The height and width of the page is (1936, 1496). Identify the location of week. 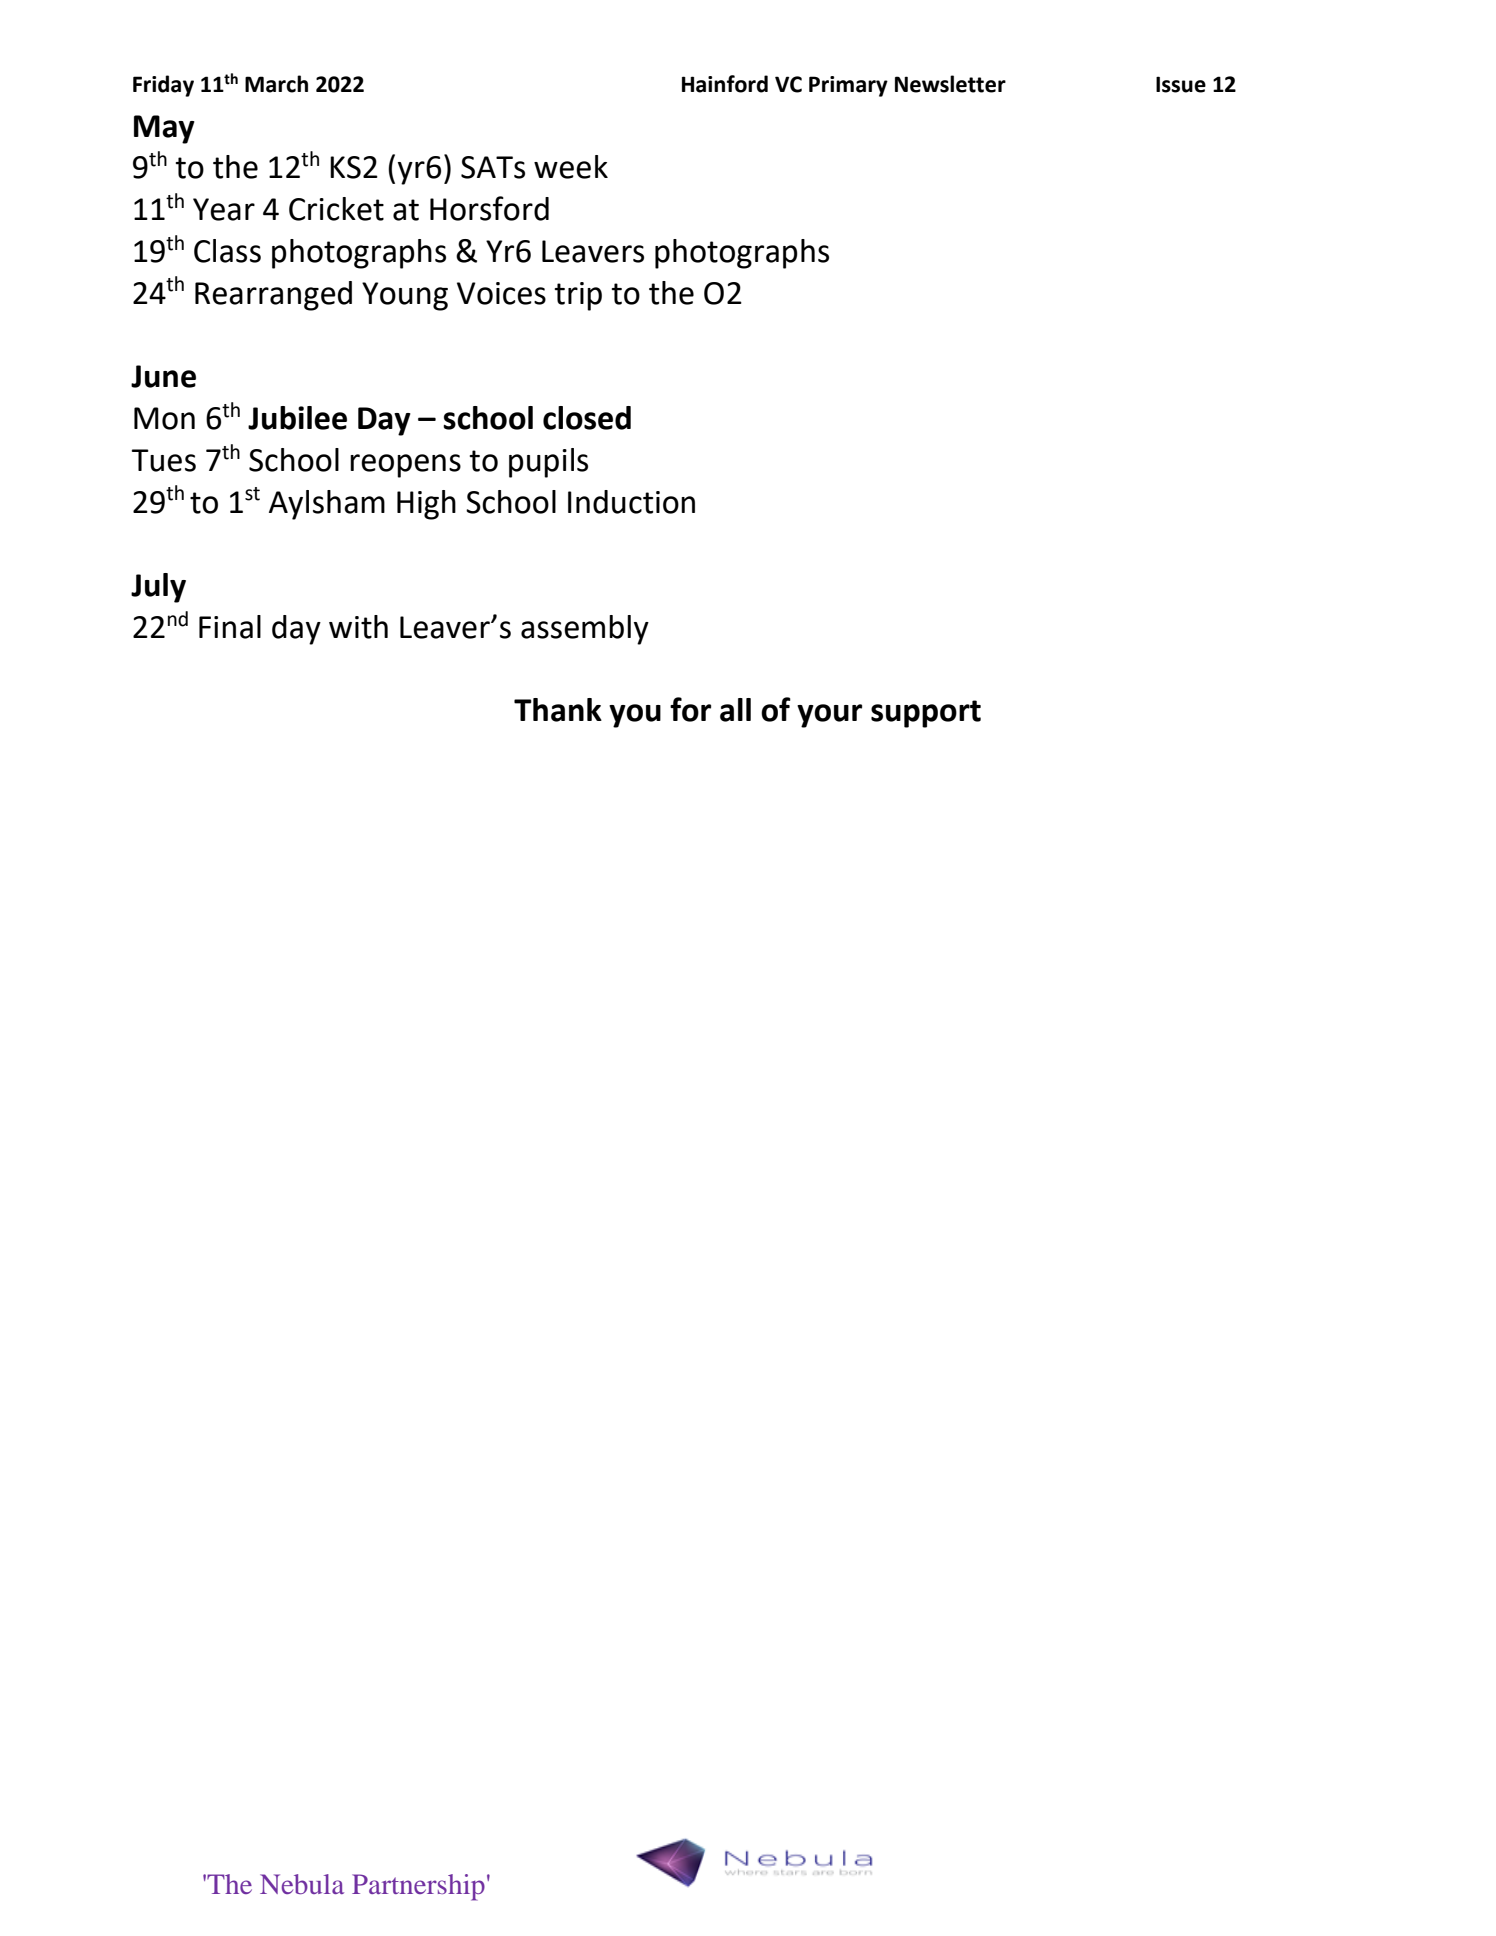
(571, 167).
